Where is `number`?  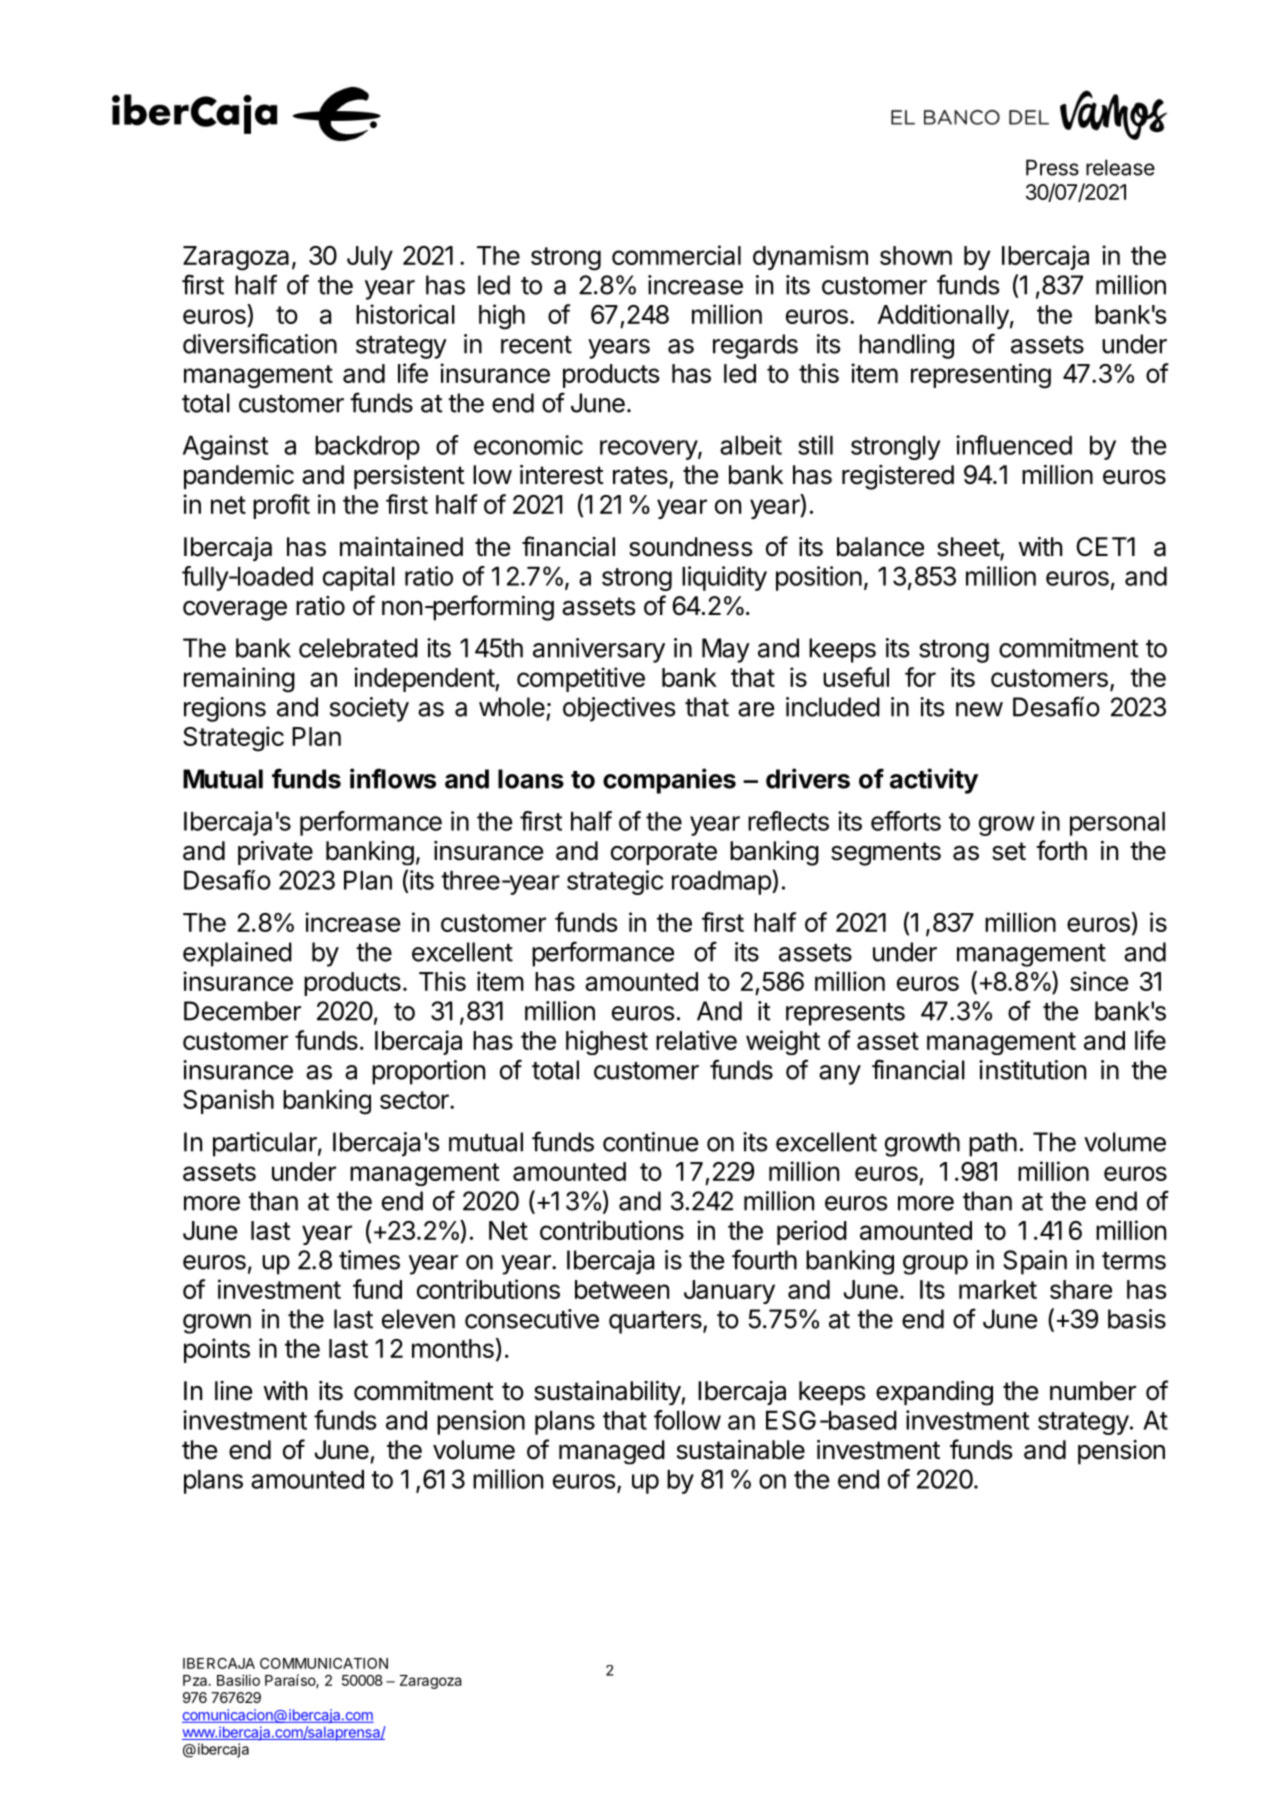 number is located at coordinates (1093, 1391).
